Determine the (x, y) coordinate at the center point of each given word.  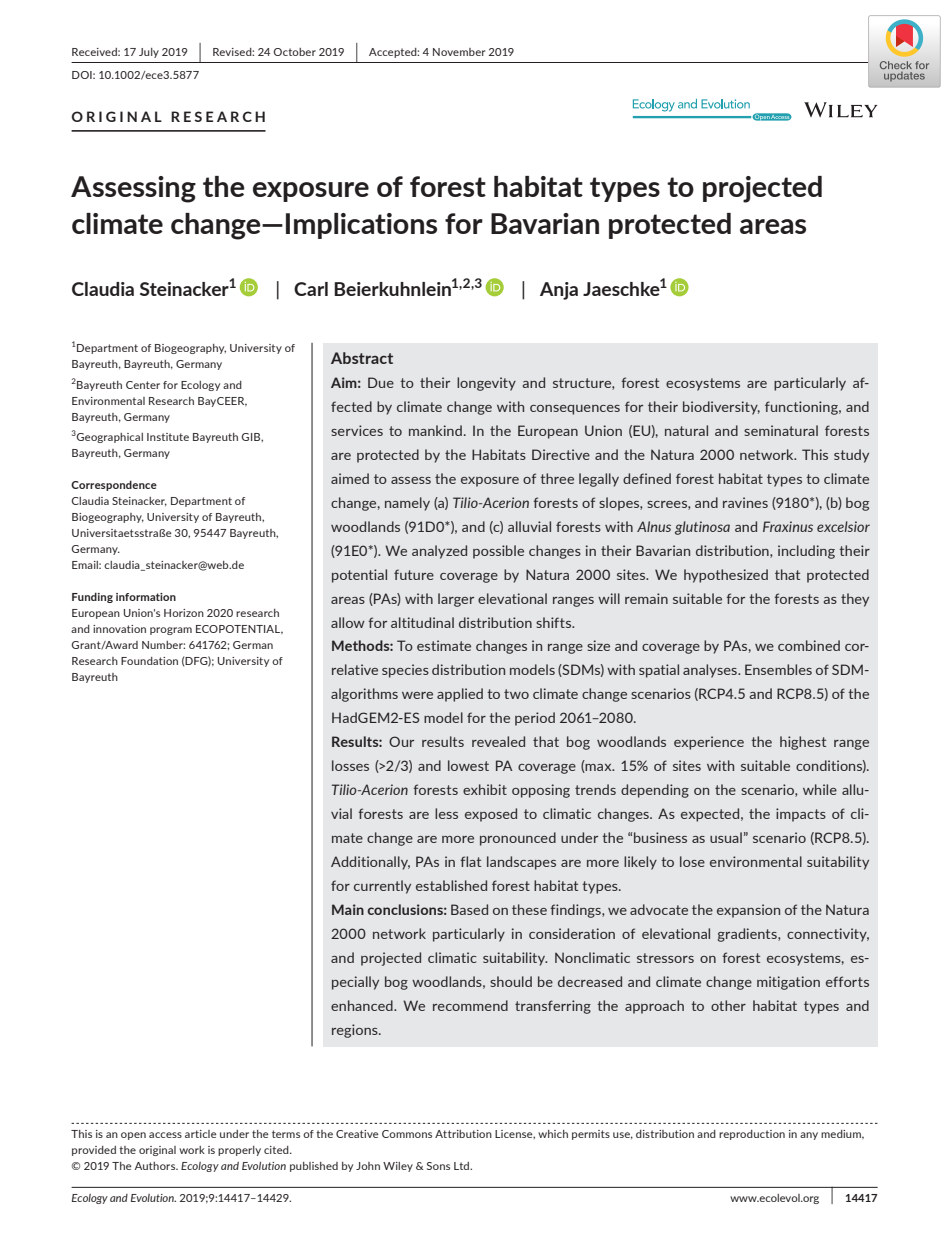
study (851, 456)
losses (350, 765)
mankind (435, 430)
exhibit (485, 789)
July (149, 53)
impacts (801, 815)
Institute (168, 437)
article (201, 1134)
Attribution (463, 1134)
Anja (559, 291)
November (459, 52)
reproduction (752, 1135)
